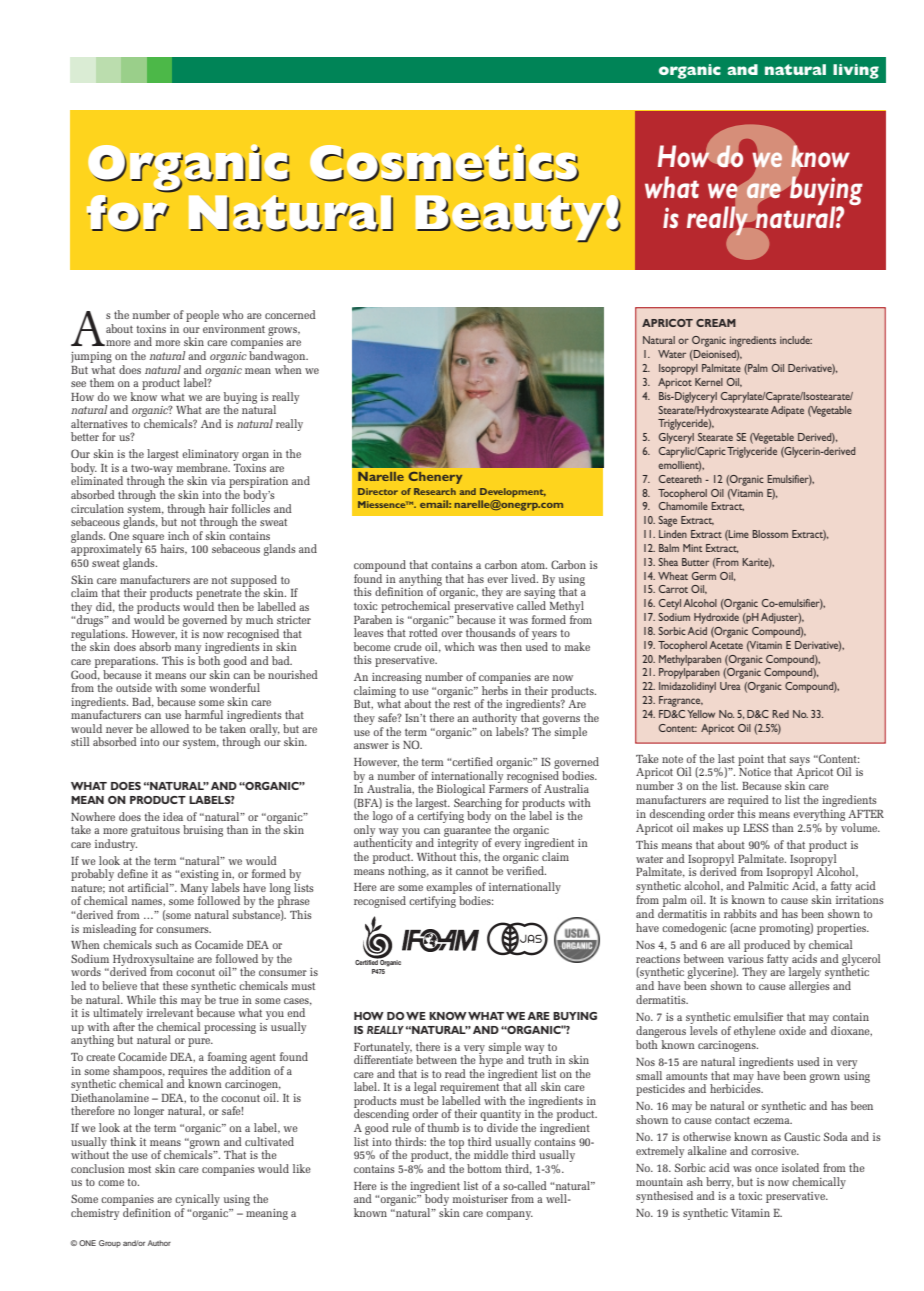  I want to click on who, so click(232, 314).
